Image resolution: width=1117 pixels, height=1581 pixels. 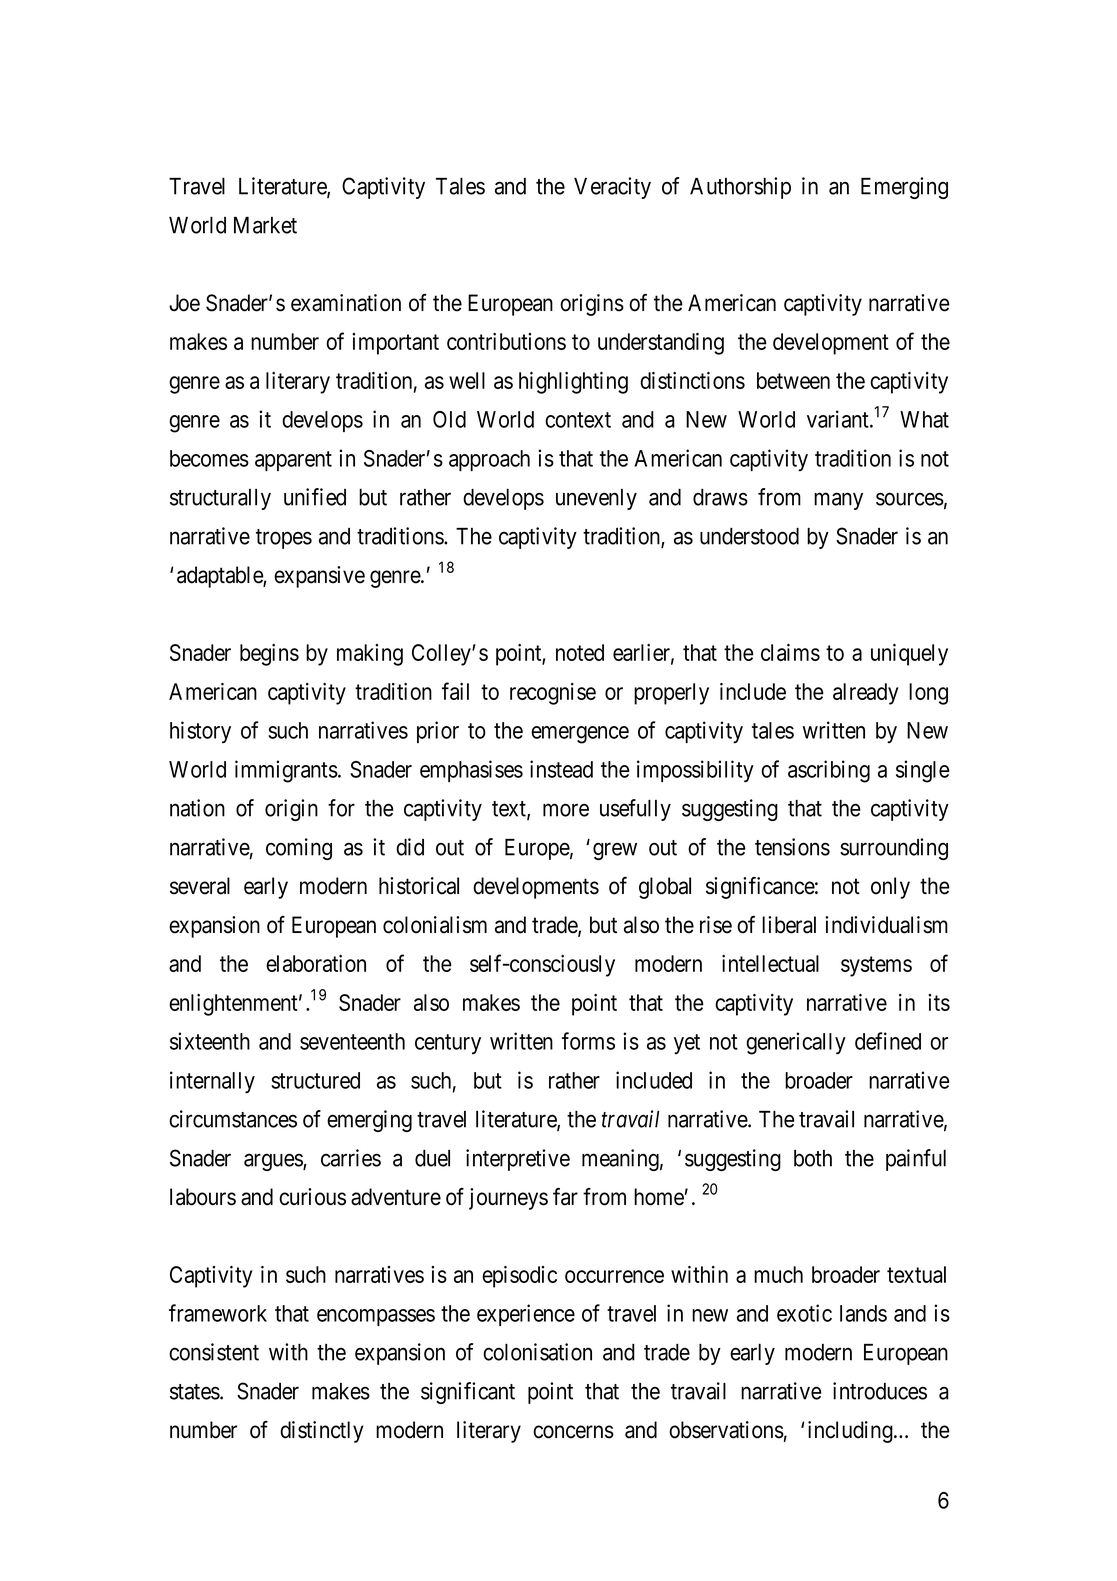 I want to click on concerns, so click(x=573, y=1432).
